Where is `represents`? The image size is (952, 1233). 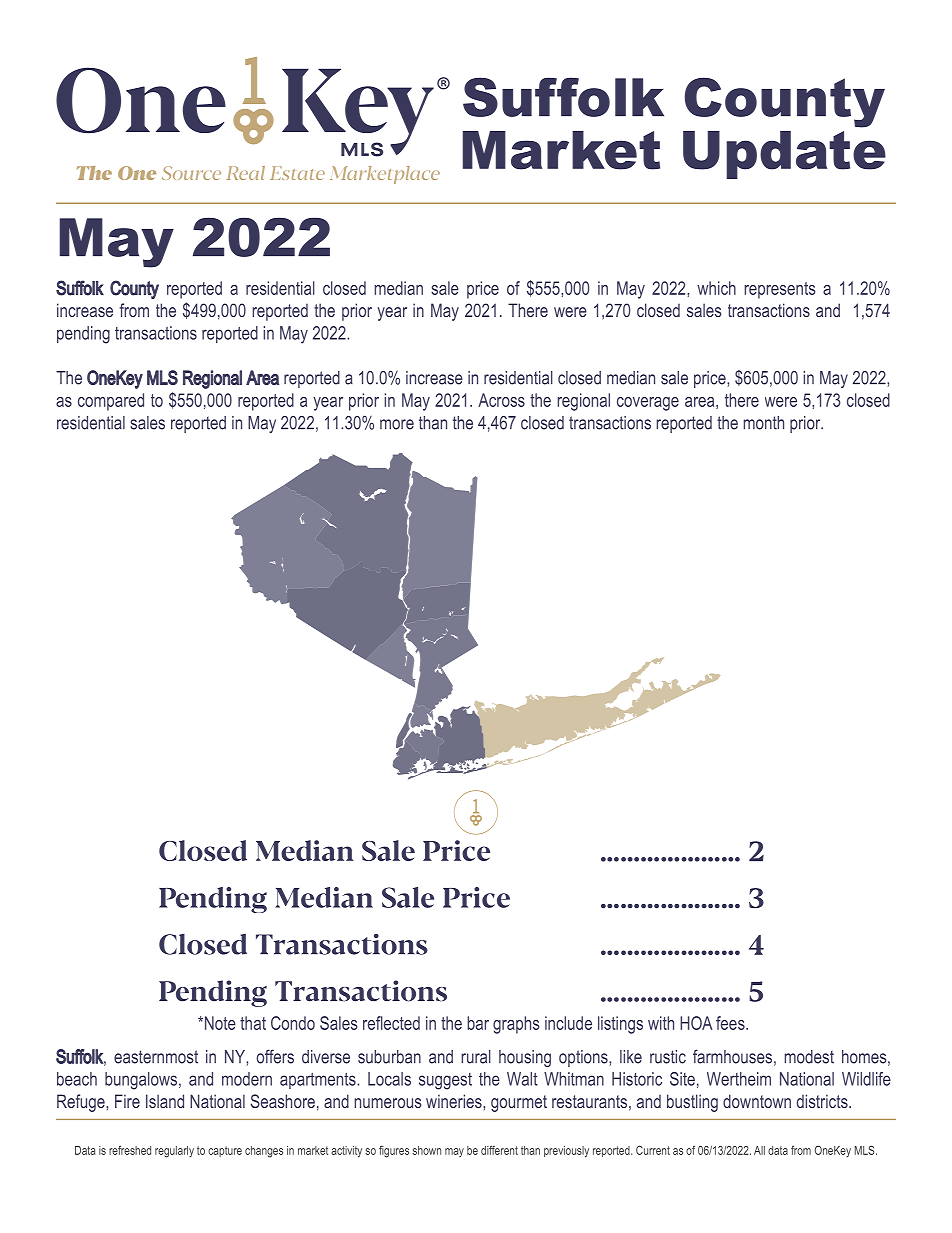 represents is located at coordinates (780, 290).
